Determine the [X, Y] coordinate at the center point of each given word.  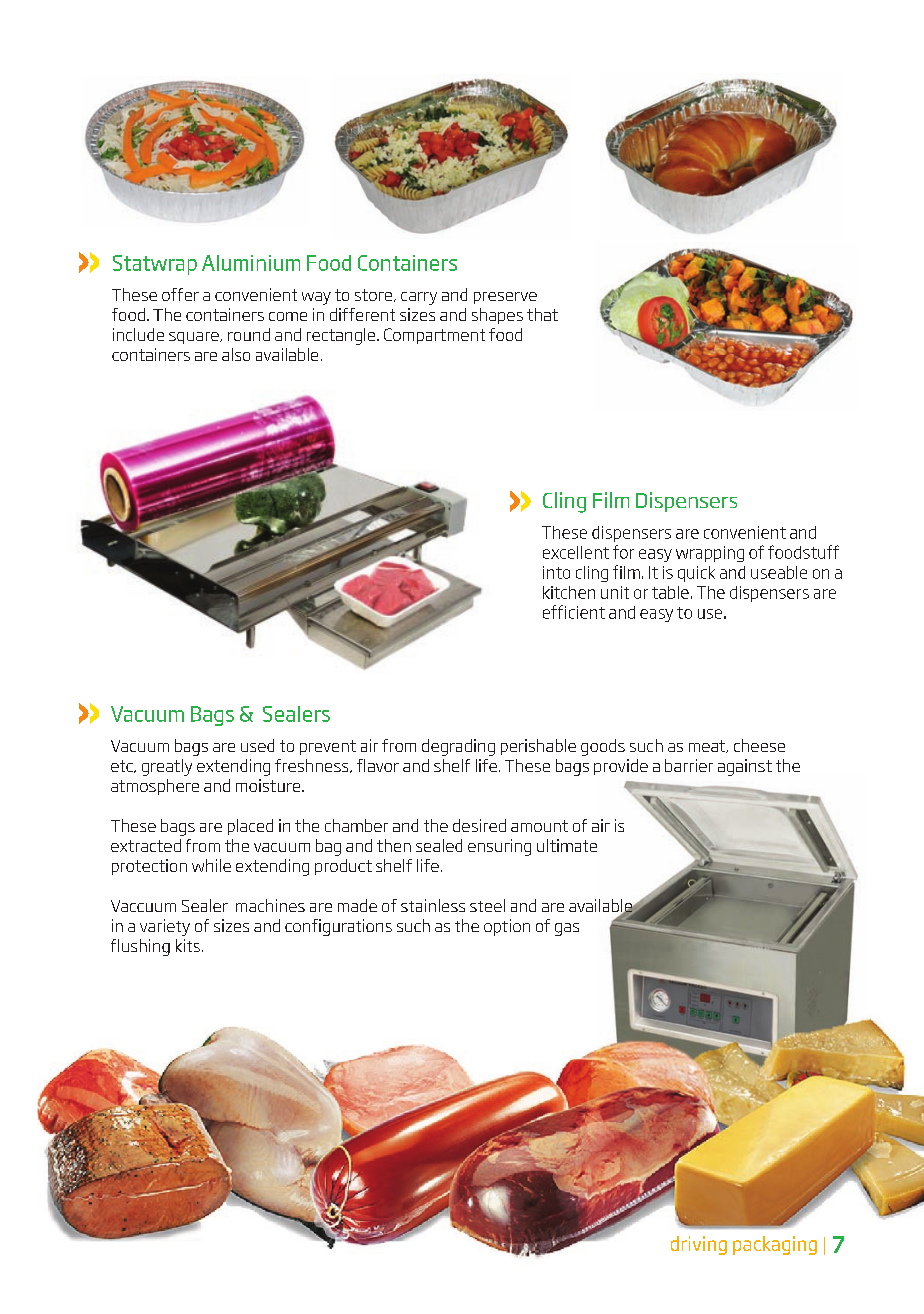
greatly [167, 767]
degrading [458, 747]
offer [180, 294]
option [507, 927]
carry [419, 298]
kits [188, 945]
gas [567, 929]
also [236, 354]
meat [708, 746]
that [542, 314]
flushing [140, 947]
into [556, 572]
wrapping [710, 554]
